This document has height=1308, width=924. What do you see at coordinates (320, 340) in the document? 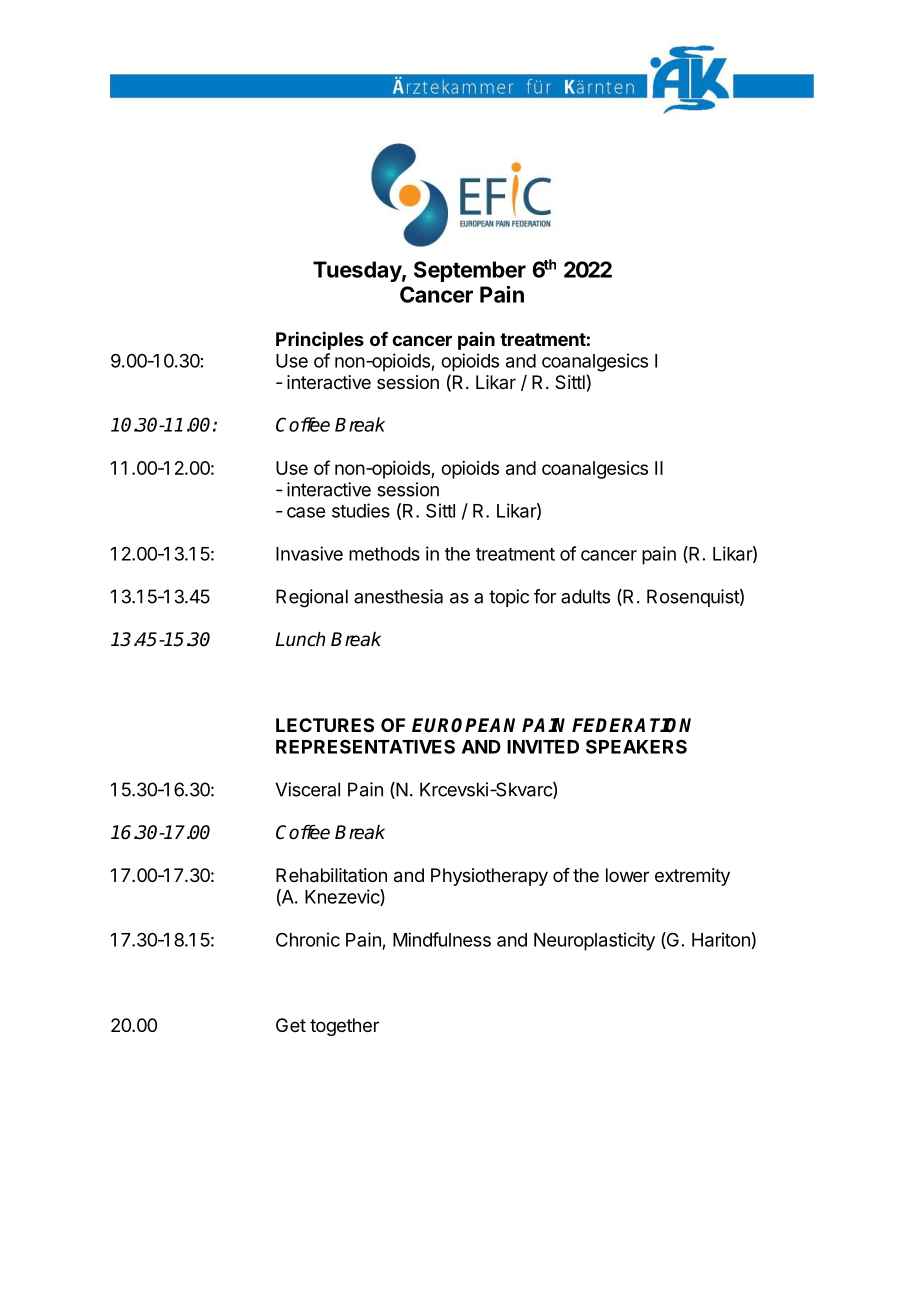
I see `Principles` at bounding box center [320, 340].
